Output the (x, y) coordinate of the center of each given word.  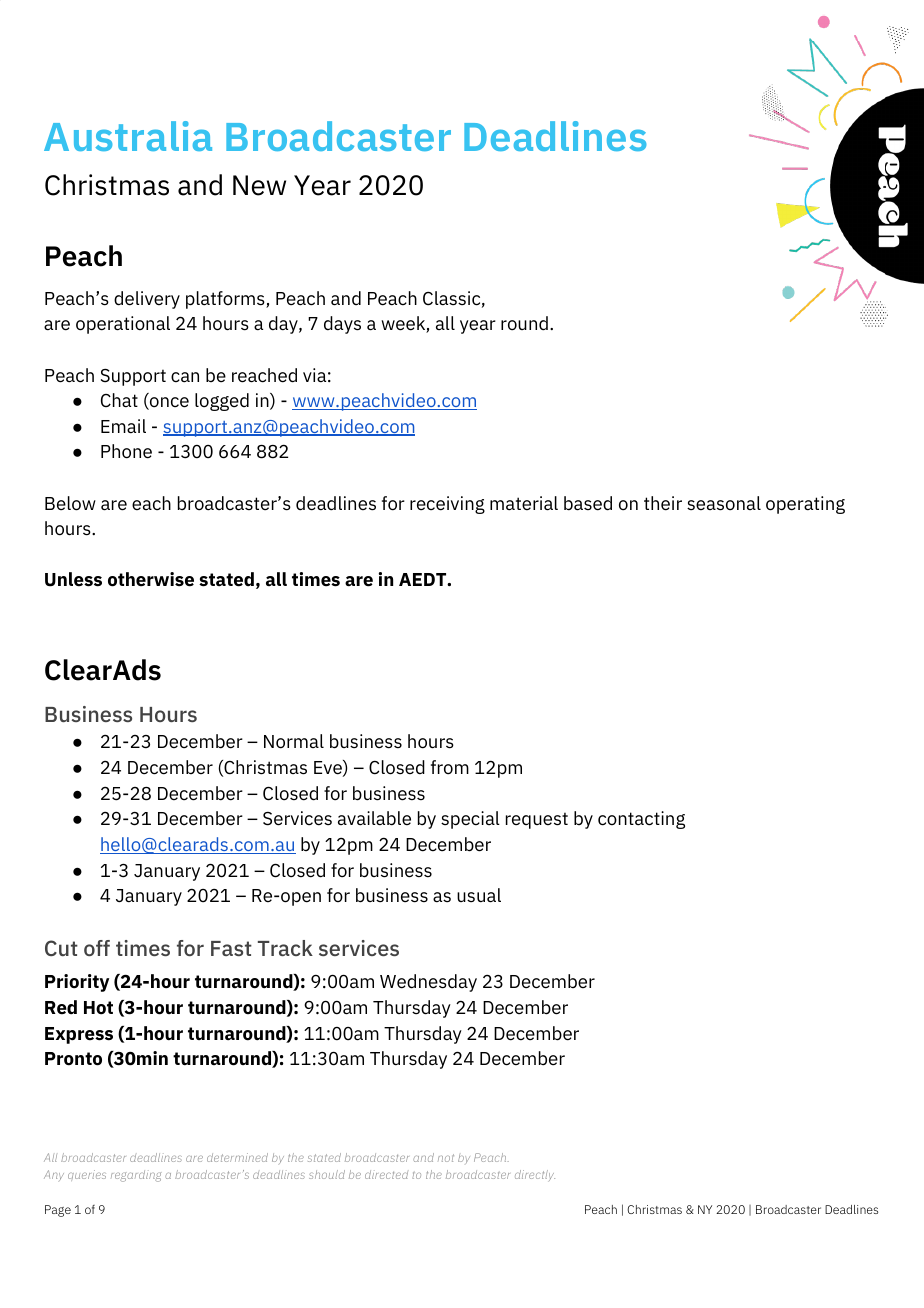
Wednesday (428, 983)
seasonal (724, 503)
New (259, 185)
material (524, 503)
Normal (294, 741)
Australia (128, 136)
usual (479, 895)
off (97, 948)
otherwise (151, 579)
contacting (641, 820)
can (185, 377)
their (663, 503)
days (342, 325)
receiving (447, 505)
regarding (136, 1176)
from (450, 767)
